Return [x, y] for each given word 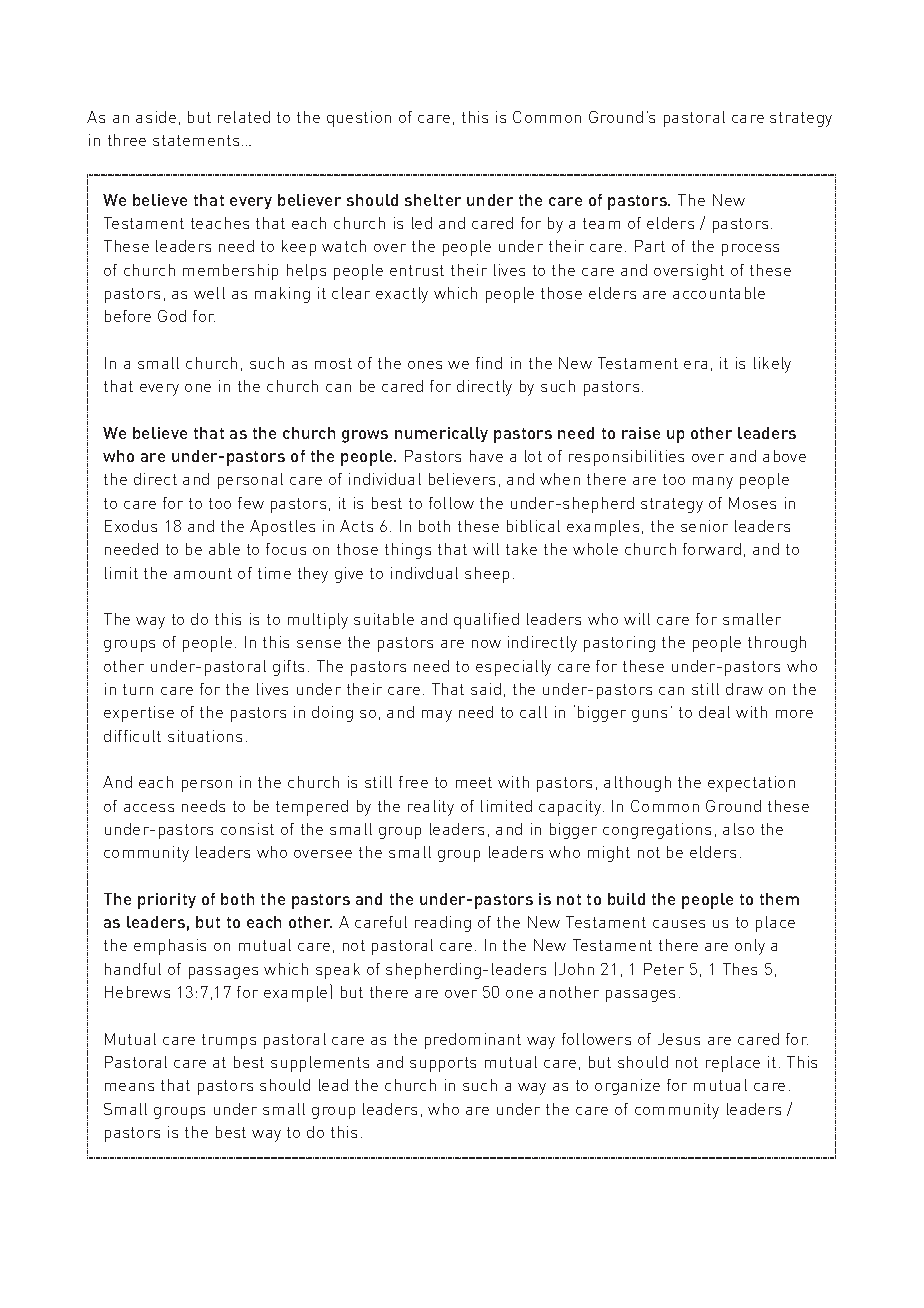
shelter [433, 200]
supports [443, 1064]
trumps [229, 1041]
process [750, 250]
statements [196, 140]
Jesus [679, 1039]
